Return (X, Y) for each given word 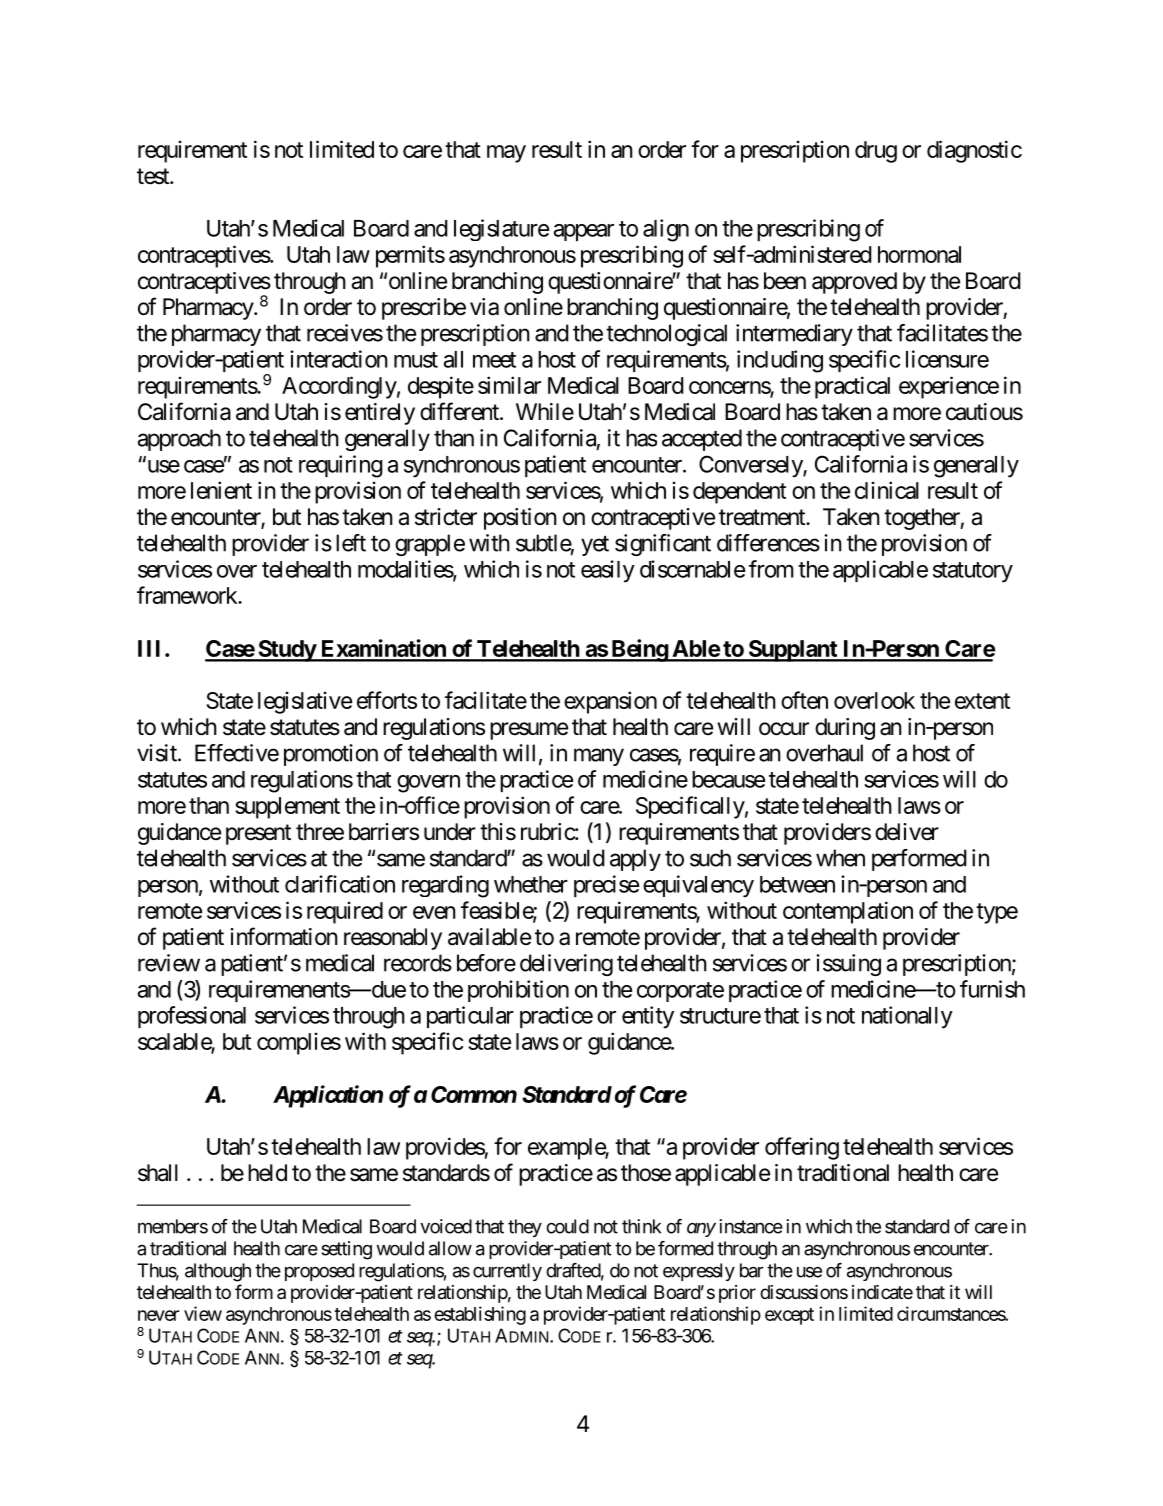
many (599, 757)
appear (584, 232)
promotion (331, 755)
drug (876, 152)
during (845, 729)
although (218, 1272)
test (154, 176)
